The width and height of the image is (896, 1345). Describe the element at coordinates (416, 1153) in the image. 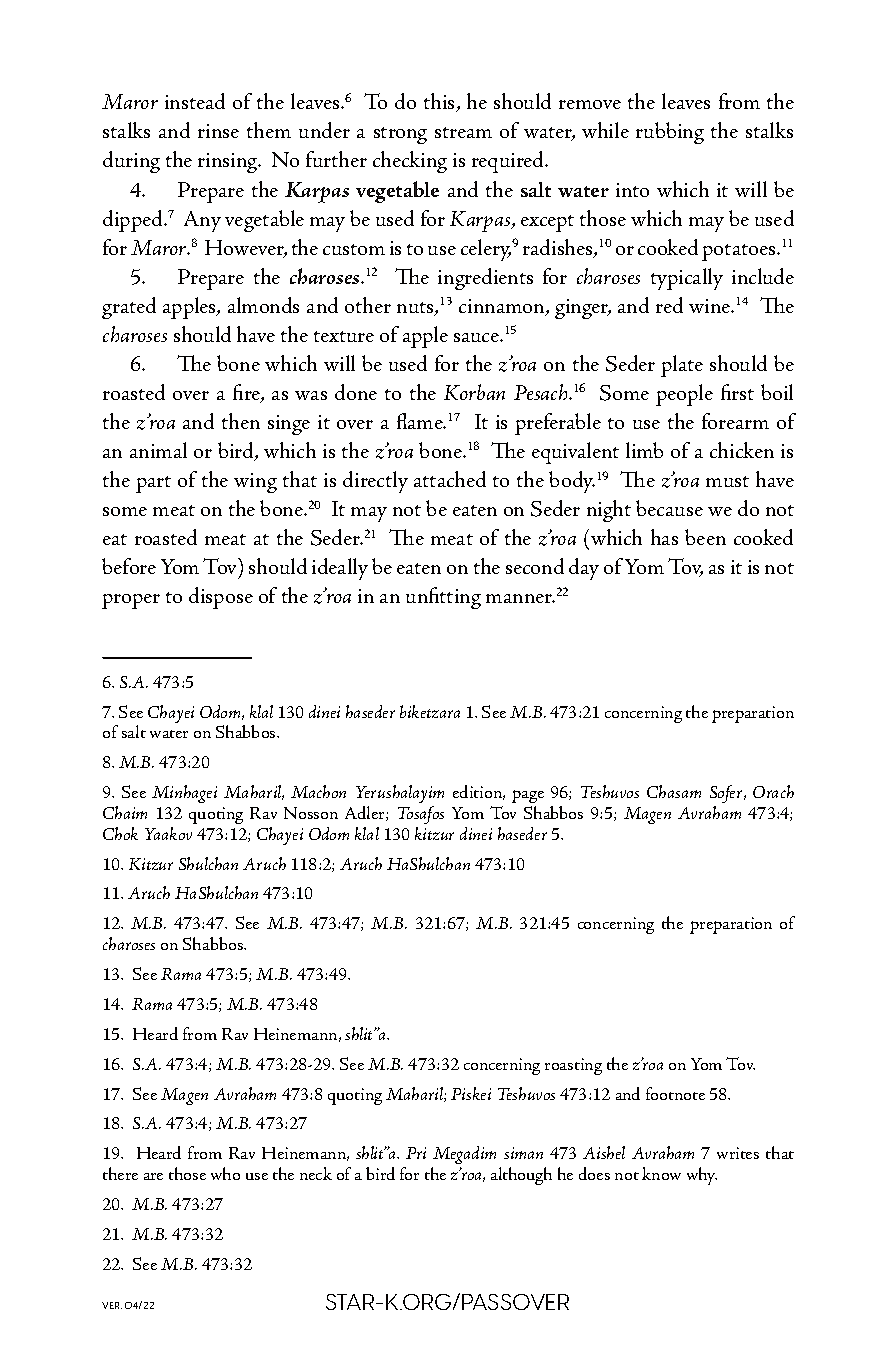

I see `Pri` at that location.
